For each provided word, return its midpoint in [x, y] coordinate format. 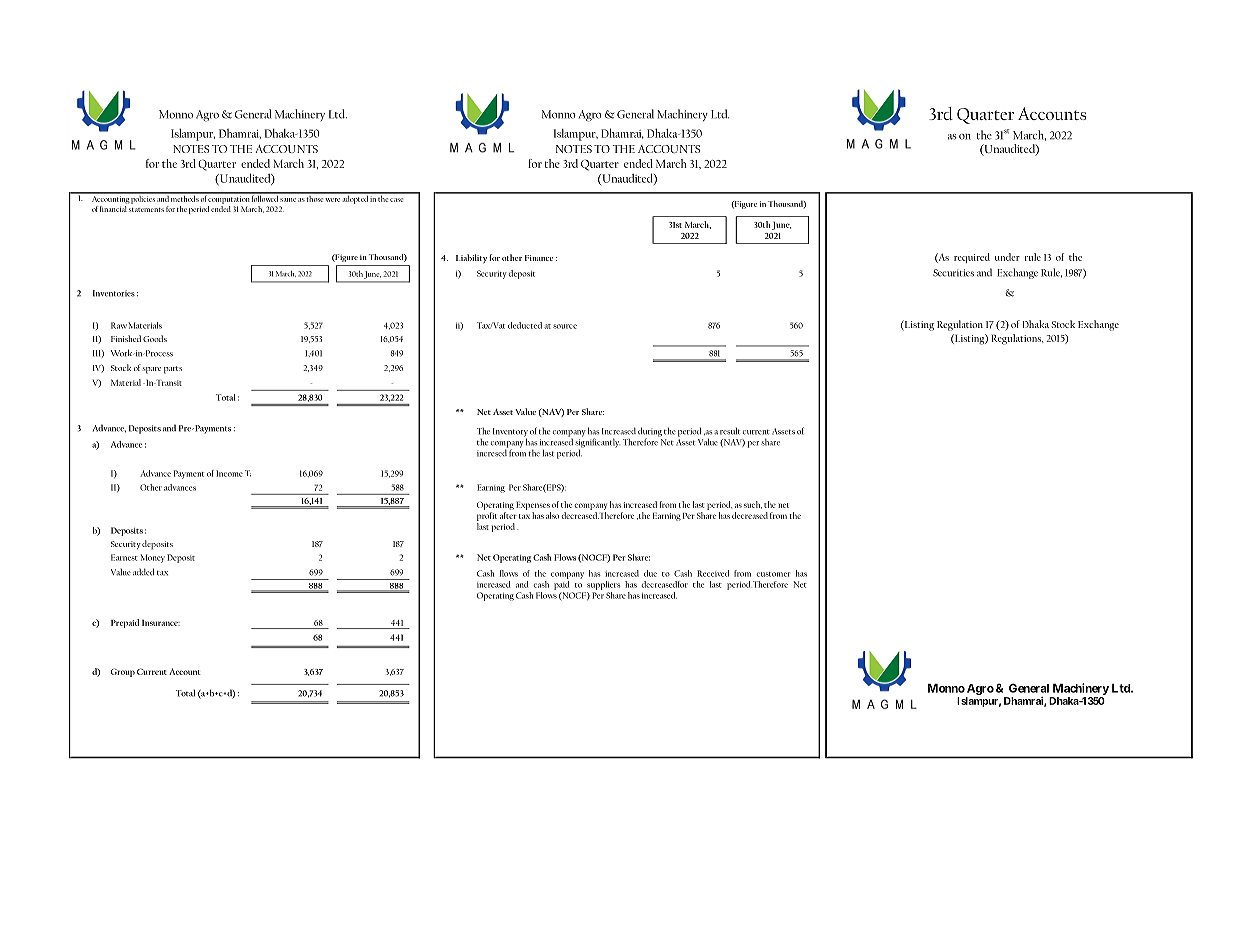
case [396, 200]
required [972, 258]
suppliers [603, 585]
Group [123, 672]
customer [773, 574]
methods [184, 197]
